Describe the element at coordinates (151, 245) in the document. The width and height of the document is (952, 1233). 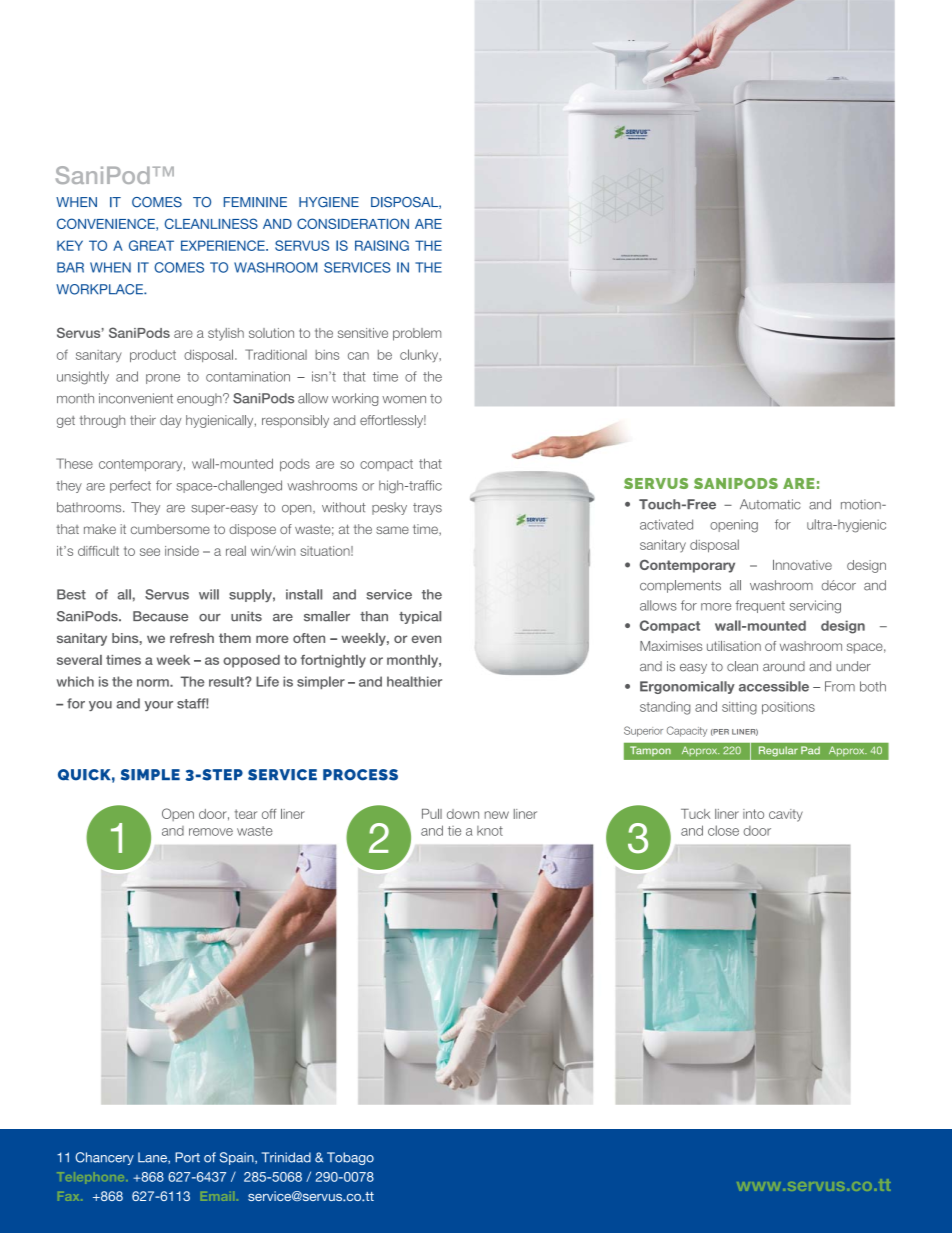
I see `GREAT` at that location.
